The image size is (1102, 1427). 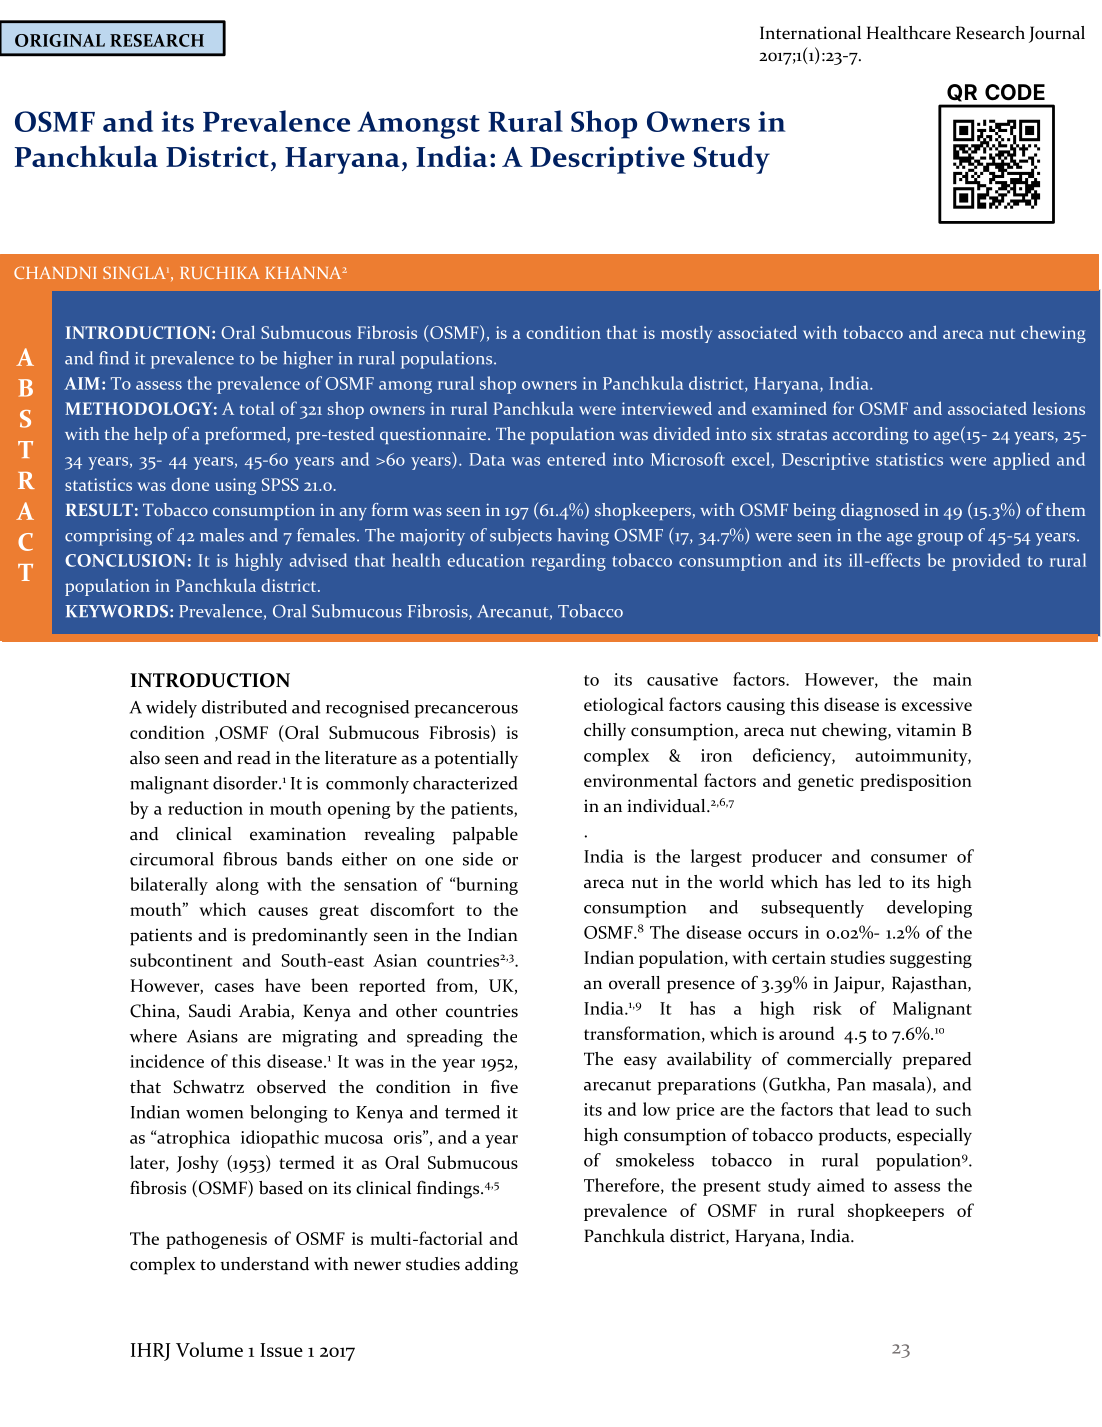 What do you see at coordinates (841, 1185) in the screenshot?
I see `aimed` at bounding box center [841, 1185].
